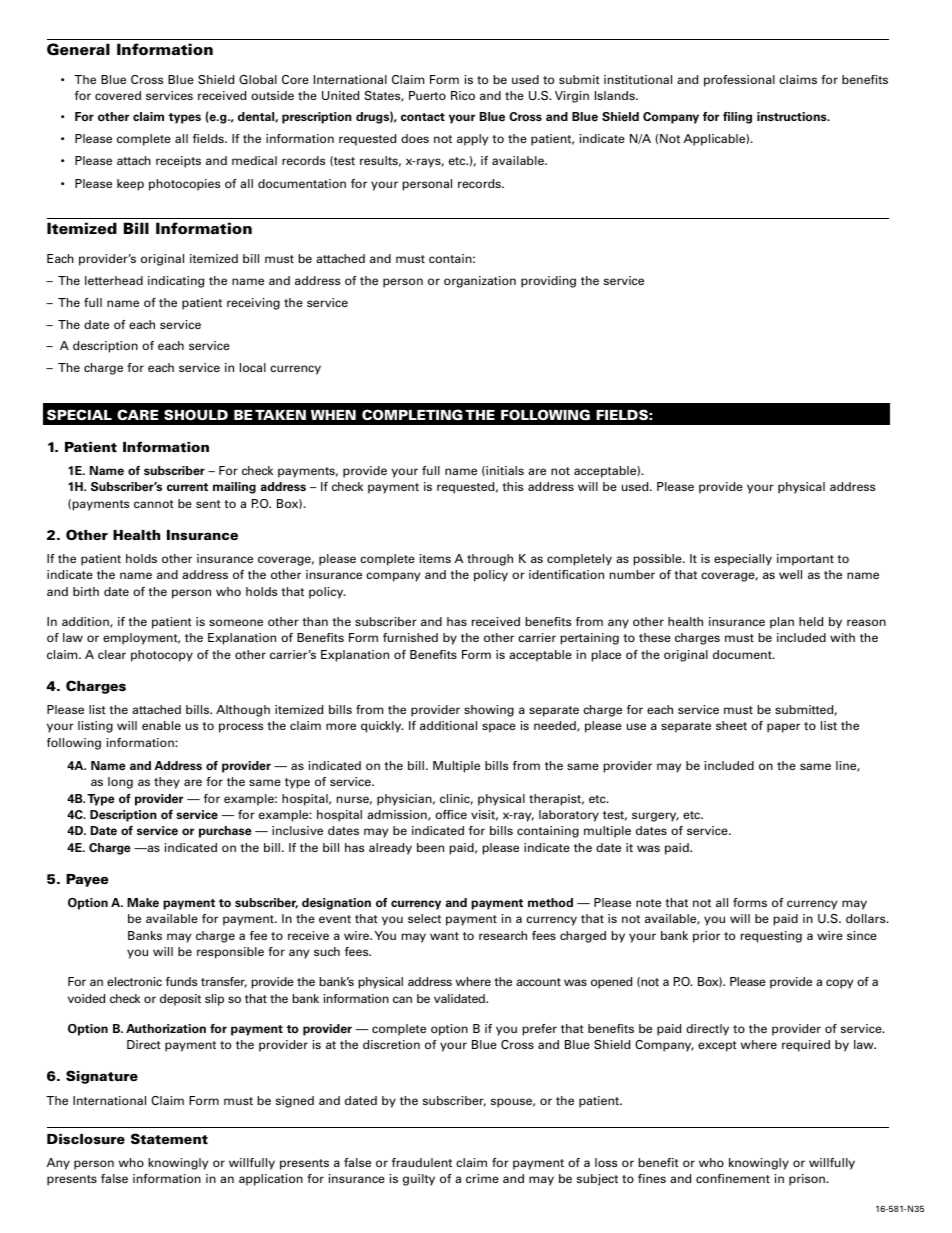 The width and height of the page is (952, 1233). I want to click on Statement, so click(169, 1138).
